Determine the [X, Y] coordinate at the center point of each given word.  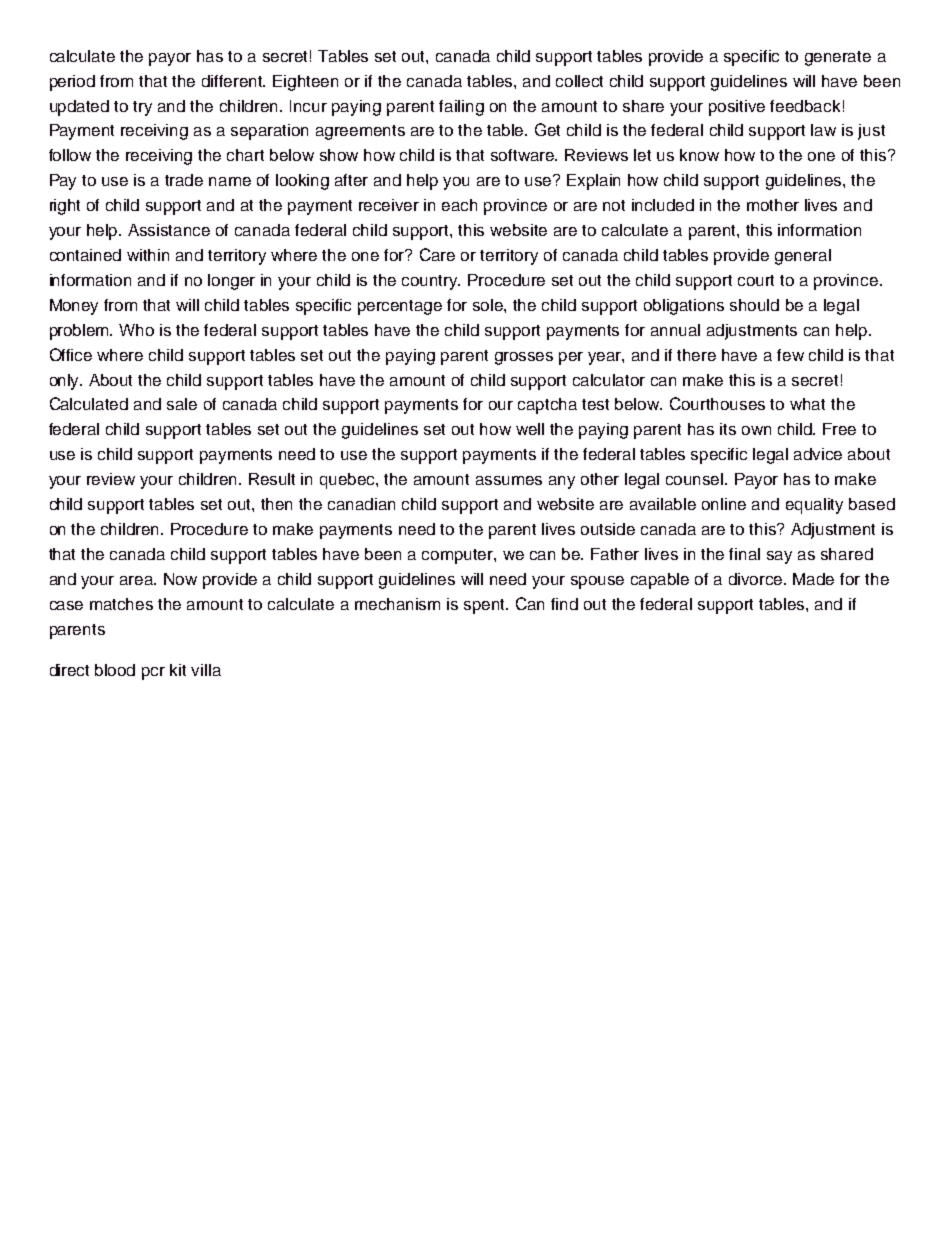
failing [461, 108]
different [233, 81]
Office [71, 354]
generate [838, 58]
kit [178, 670]
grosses [524, 358]
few [790, 355]
